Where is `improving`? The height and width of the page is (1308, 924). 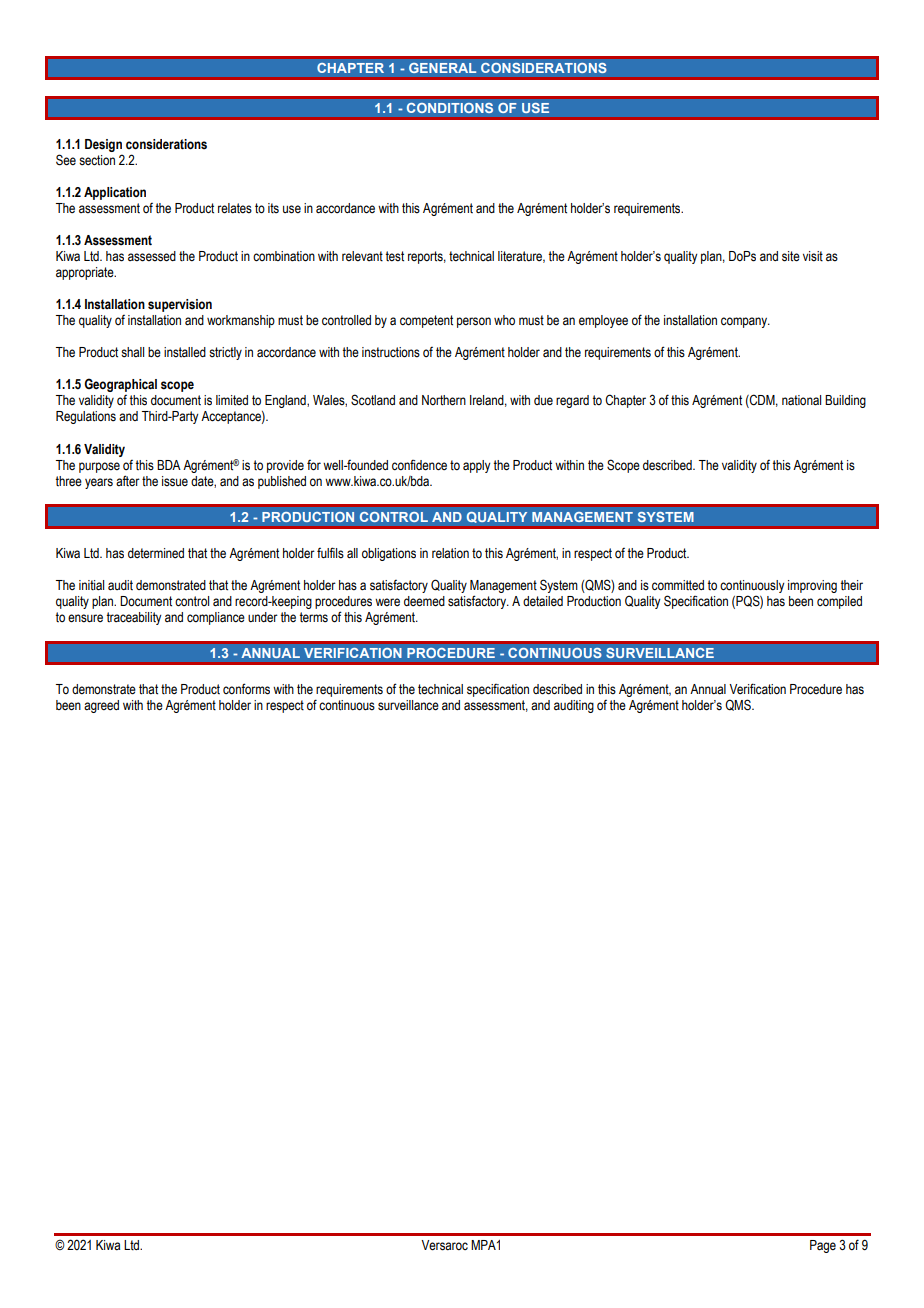 improving is located at coordinates (812, 586).
